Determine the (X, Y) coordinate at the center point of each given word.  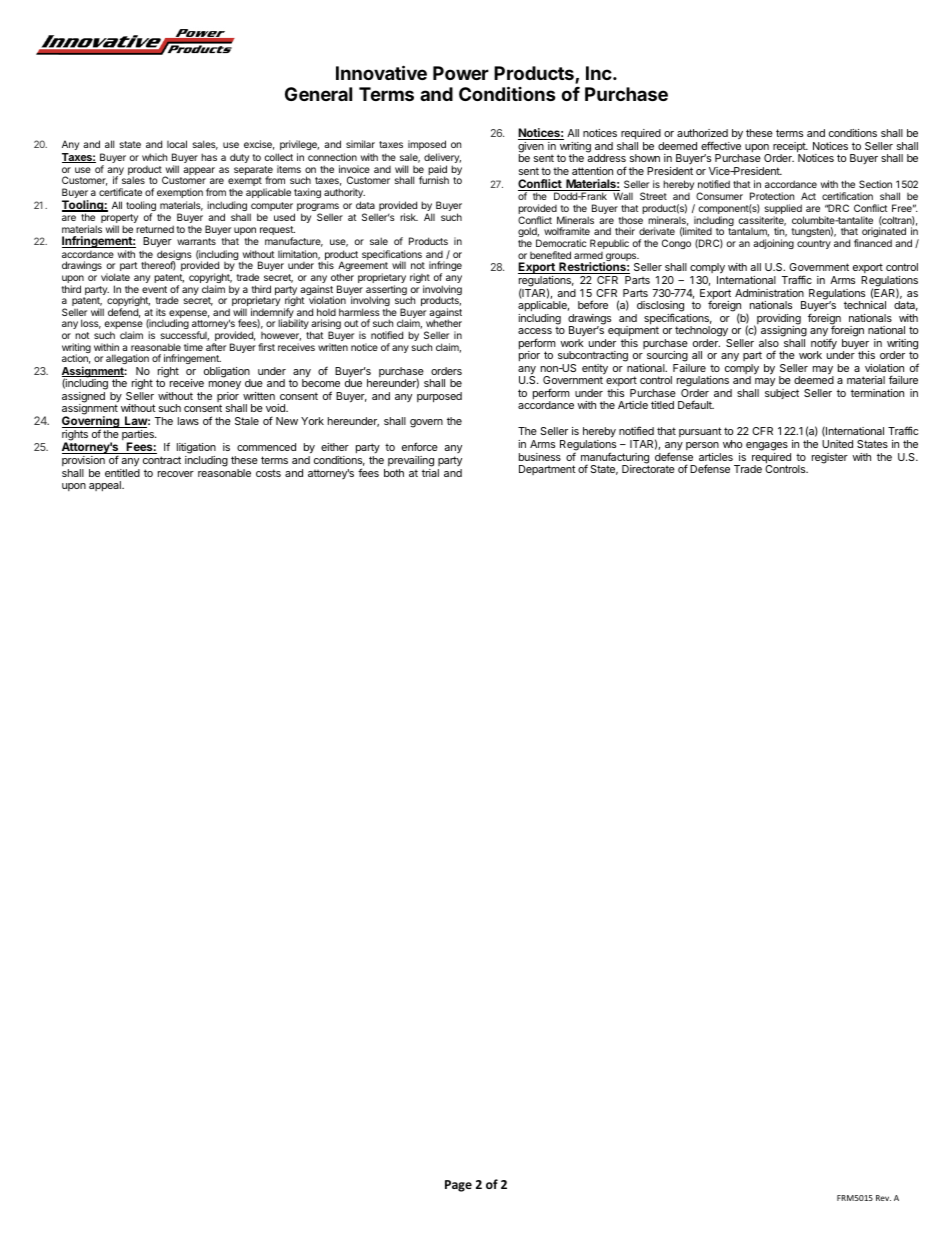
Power (461, 73)
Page (458, 1186)
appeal (106, 486)
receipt (790, 148)
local (177, 144)
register (830, 458)
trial (430, 473)
